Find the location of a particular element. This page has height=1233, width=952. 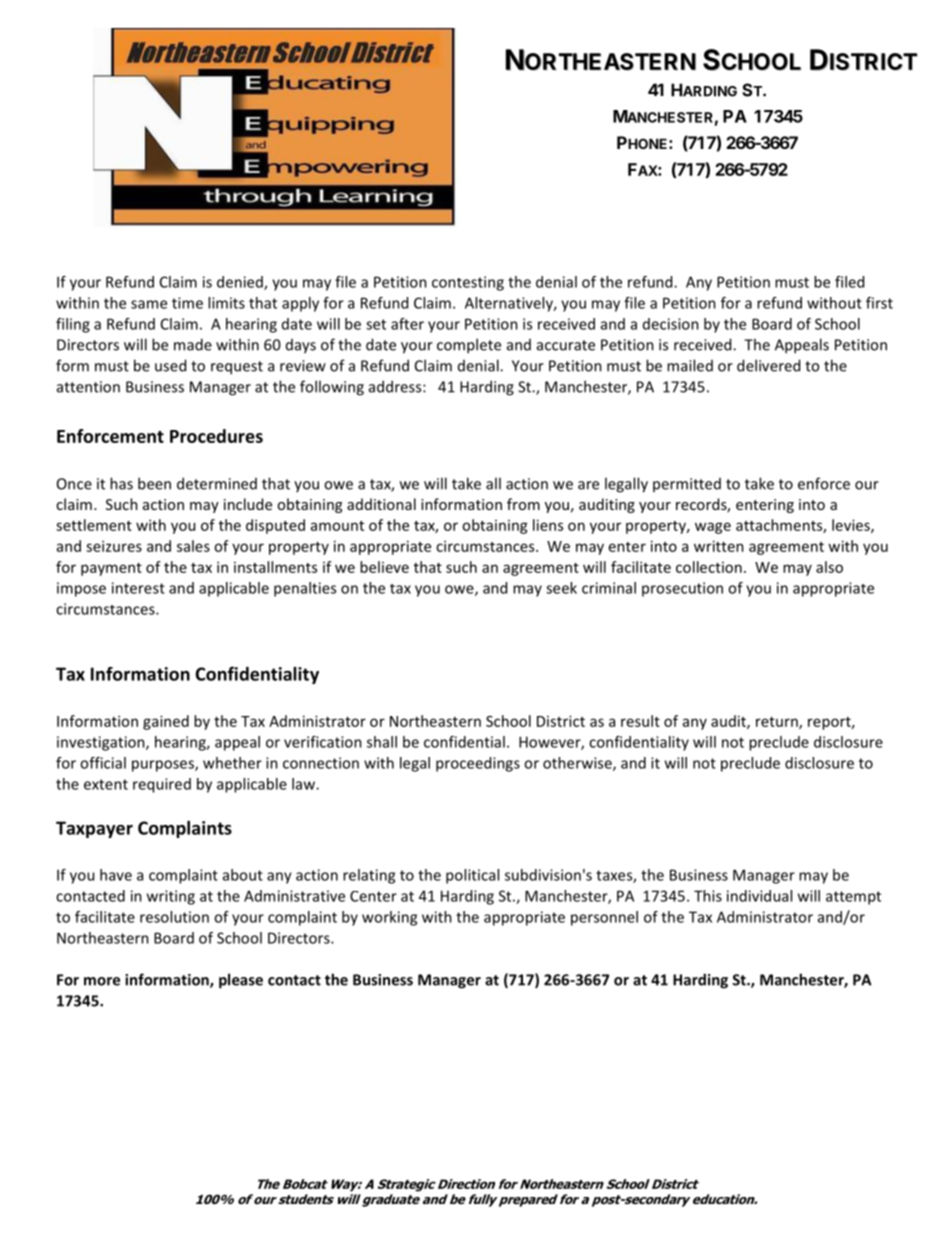

sales is located at coordinates (193, 546).
